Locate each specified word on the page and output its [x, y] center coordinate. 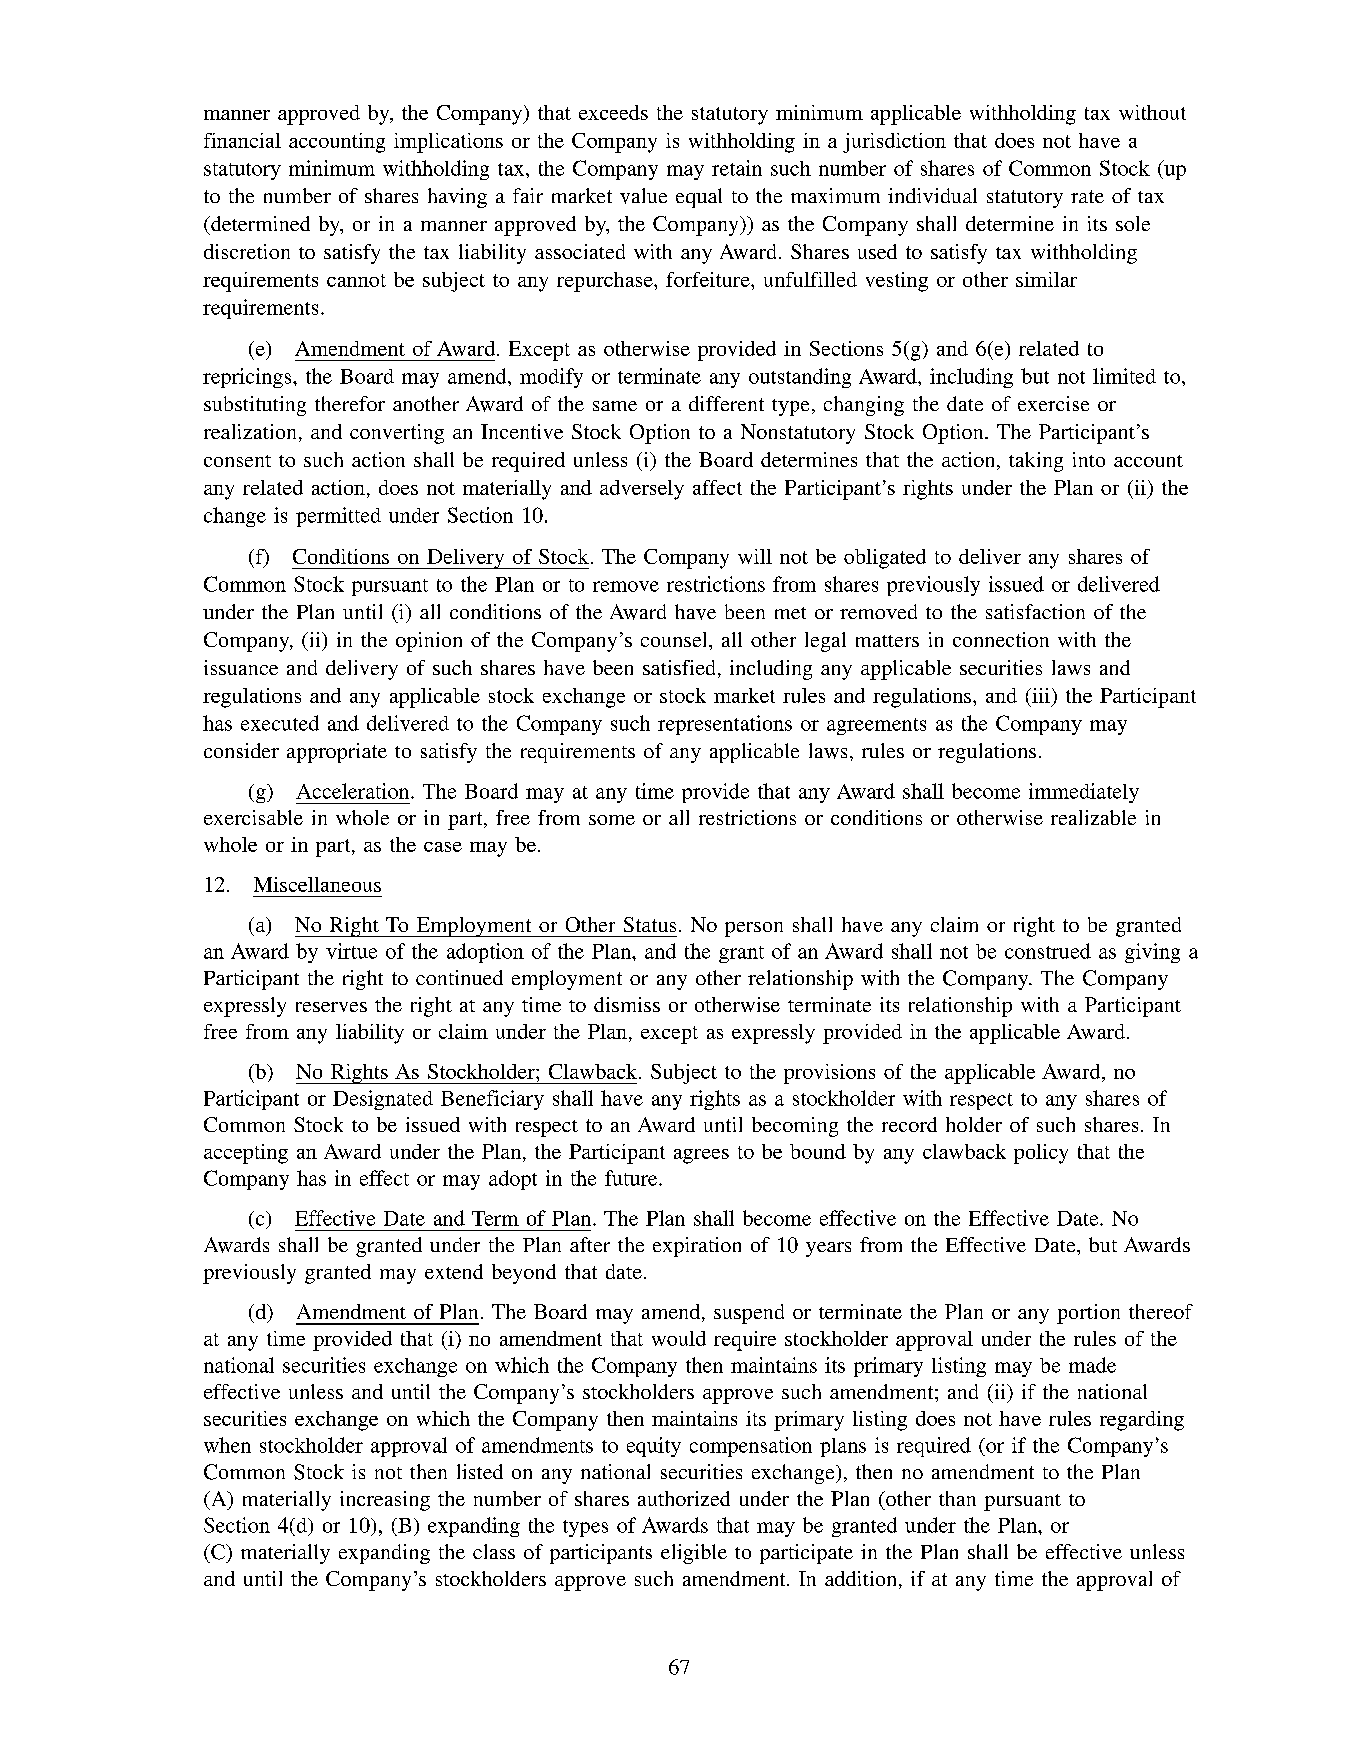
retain [737, 168]
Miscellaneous [317, 884]
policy [1041, 1154]
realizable [1093, 817]
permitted [338, 517]
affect [717, 487]
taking [1036, 462]
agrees [701, 1156]
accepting [246, 1154]
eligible [694, 1554]
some [612, 820]
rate [1087, 196]
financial [242, 140]
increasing [385, 1501]
